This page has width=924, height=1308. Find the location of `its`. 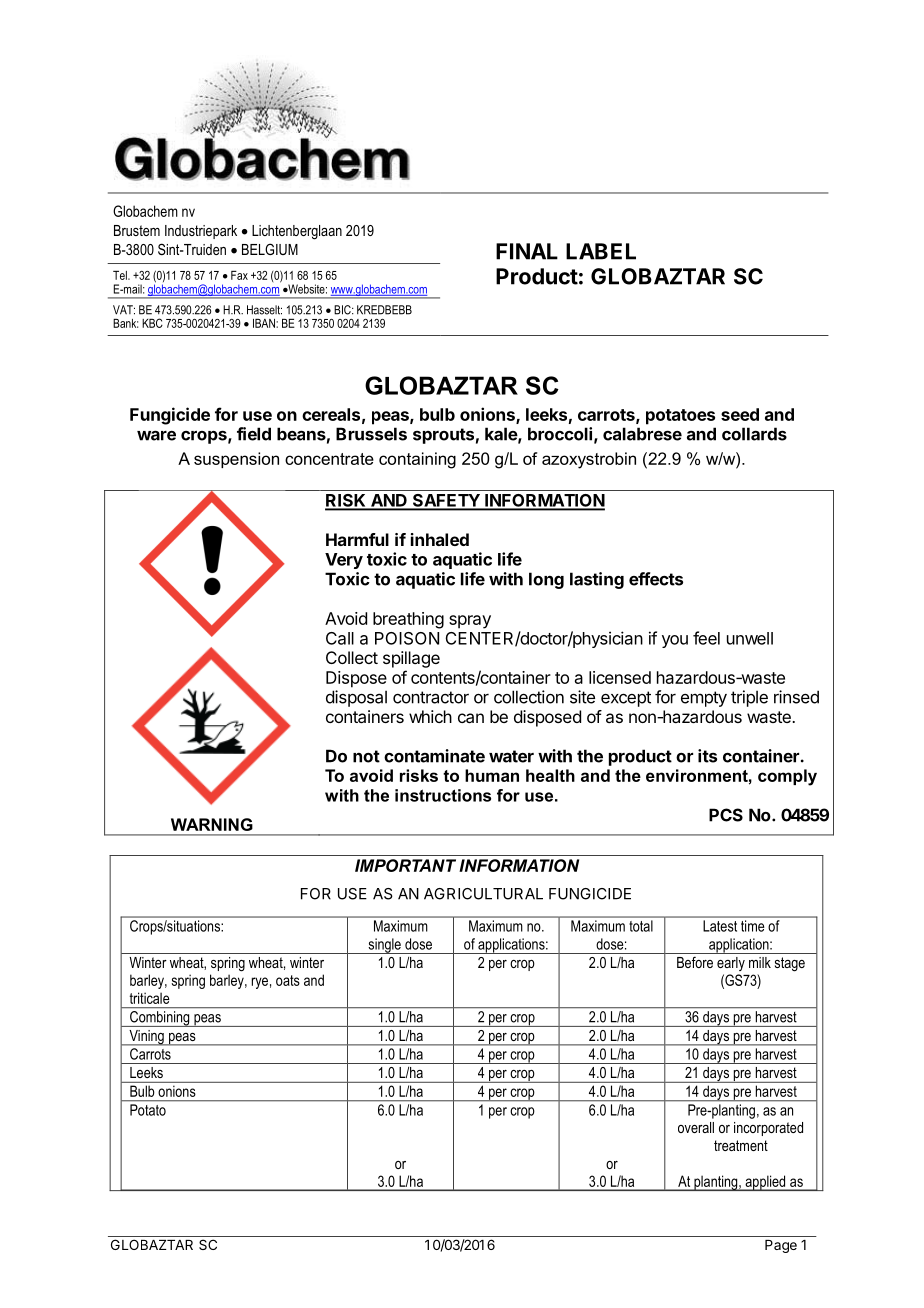

its is located at coordinates (707, 756).
